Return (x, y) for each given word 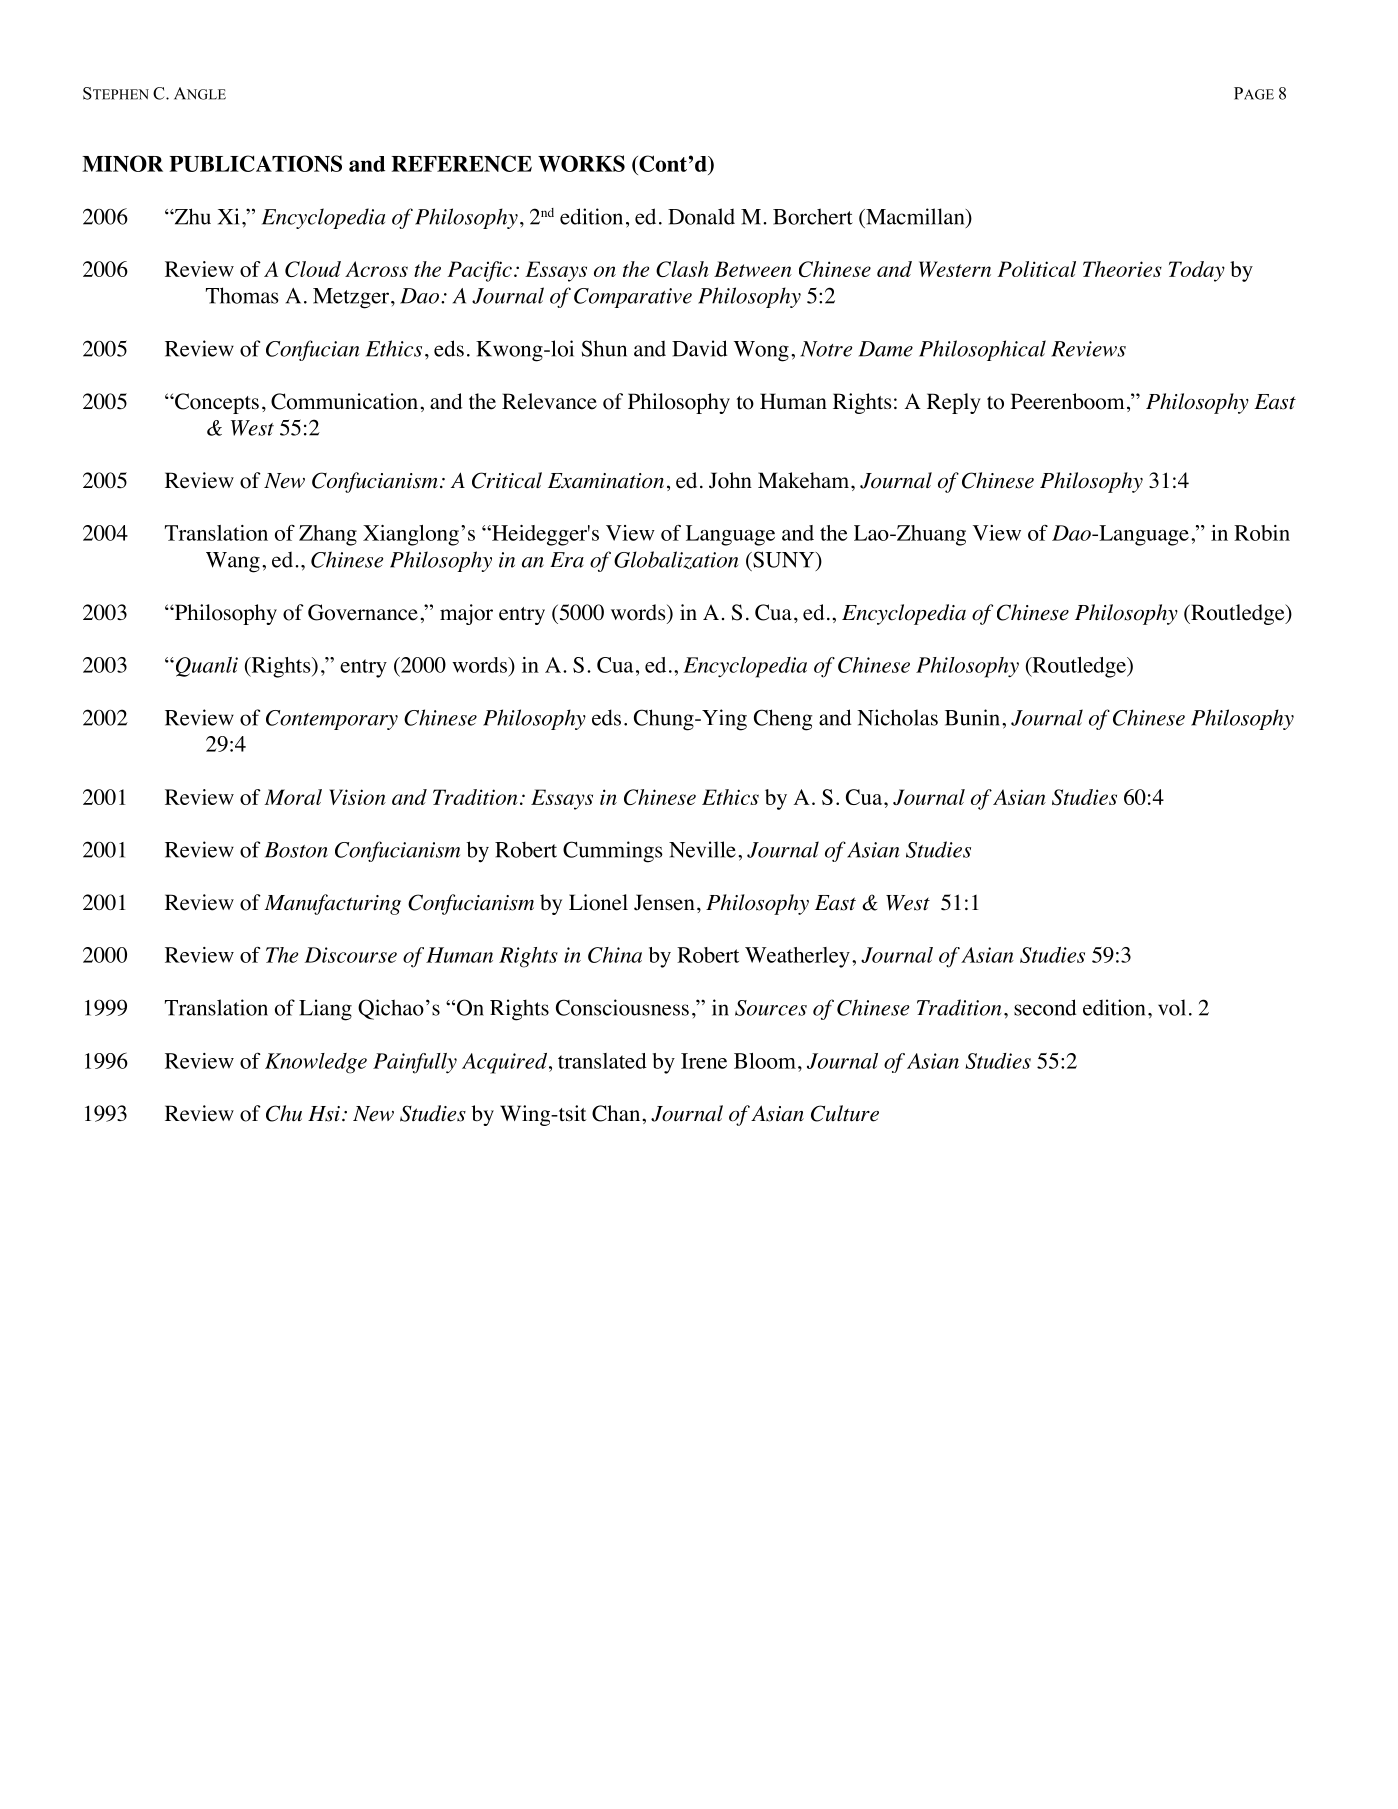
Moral (293, 797)
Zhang (328, 535)
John (730, 480)
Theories (1122, 269)
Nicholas (897, 717)
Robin (1262, 533)
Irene (704, 1061)
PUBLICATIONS (255, 163)
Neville (702, 849)
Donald (701, 216)
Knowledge (316, 1063)
